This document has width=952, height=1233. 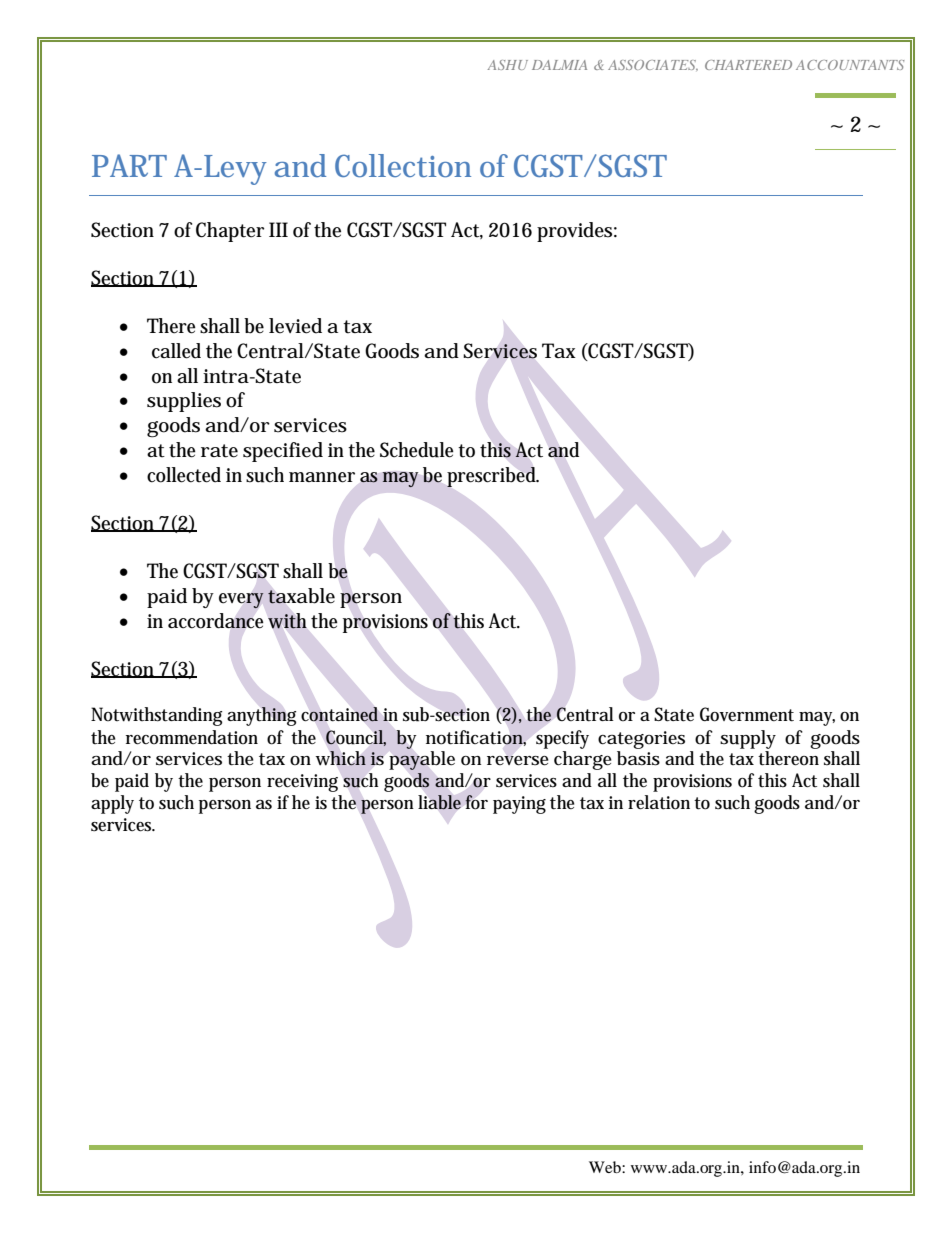 I want to click on taxable, so click(x=301, y=596).
